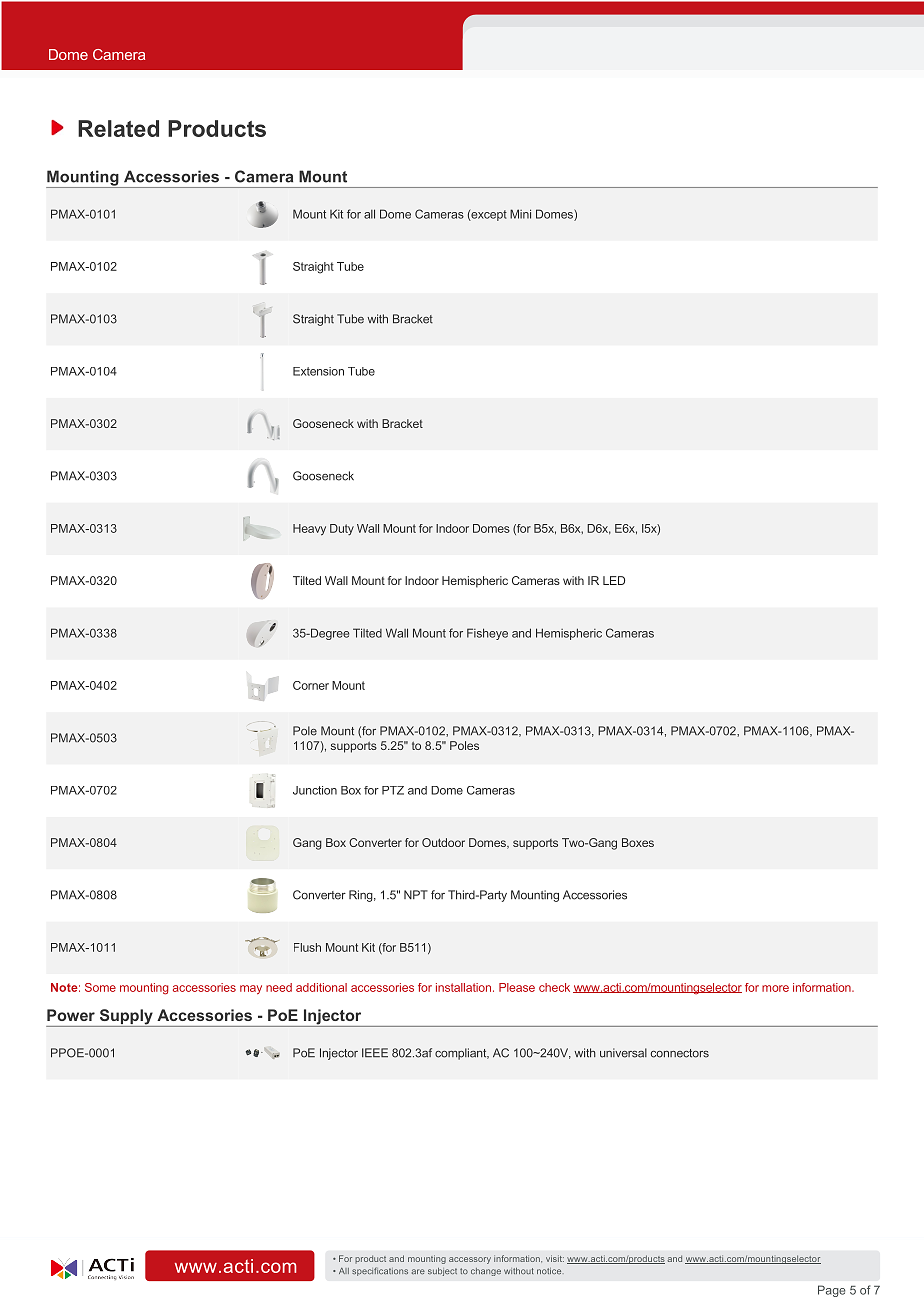 Image resolution: width=924 pixels, height=1308 pixels. I want to click on LED, so click(614, 580).
